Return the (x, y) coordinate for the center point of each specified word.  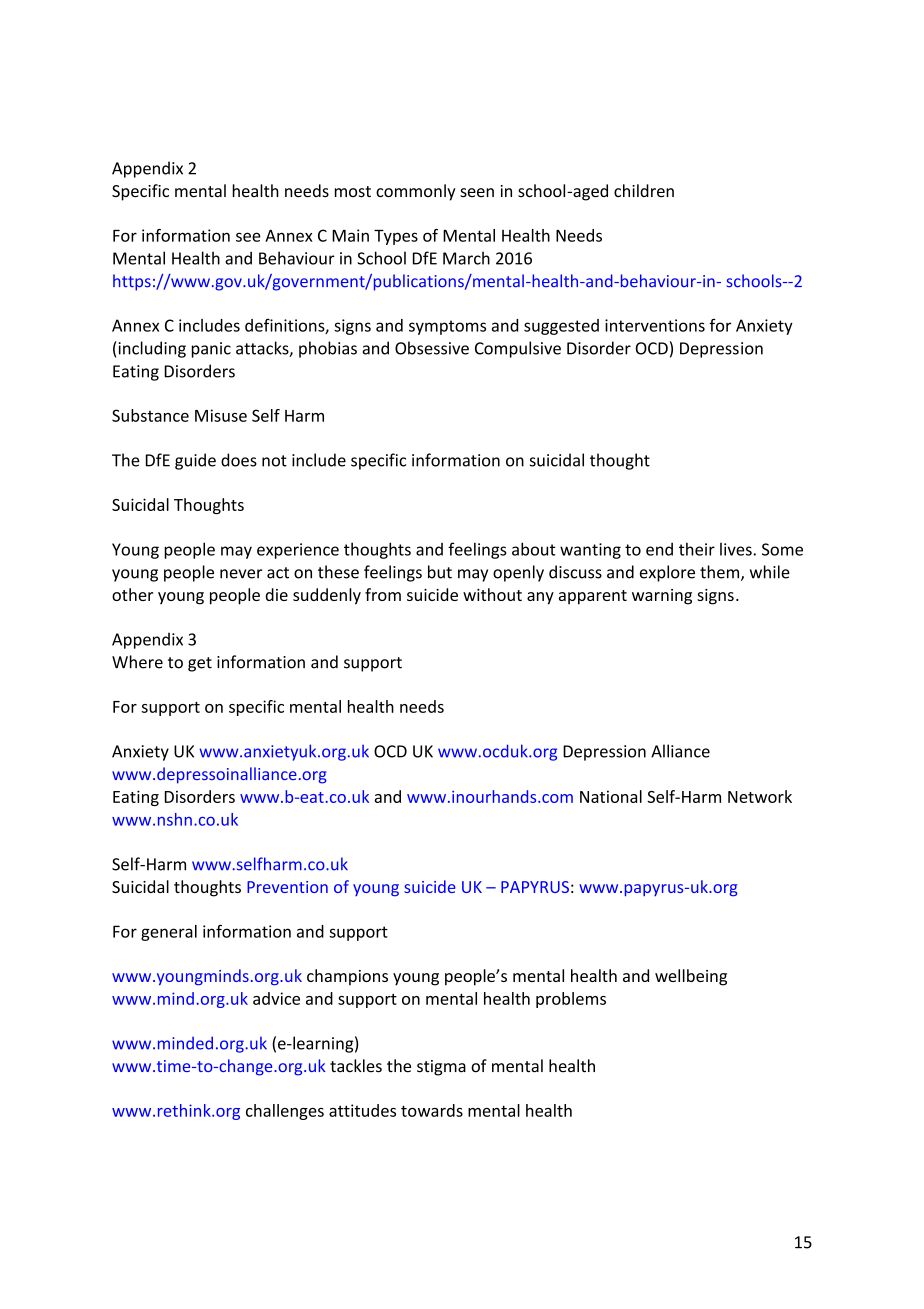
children (644, 190)
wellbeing (691, 977)
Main (350, 235)
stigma (441, 1068)
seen (477, 192)
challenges (285, 1112)
